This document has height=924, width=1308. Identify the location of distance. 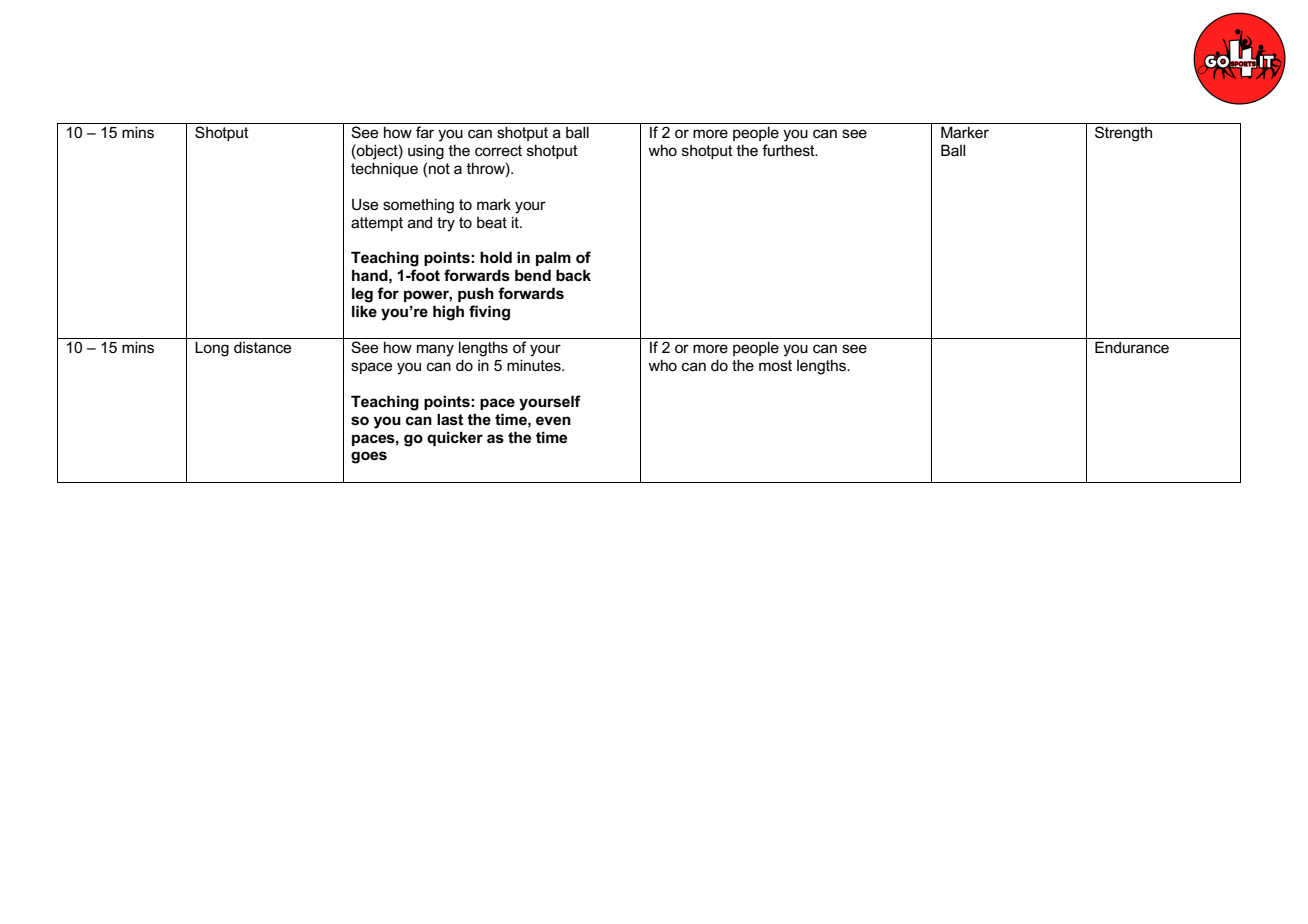
(262, 347).
